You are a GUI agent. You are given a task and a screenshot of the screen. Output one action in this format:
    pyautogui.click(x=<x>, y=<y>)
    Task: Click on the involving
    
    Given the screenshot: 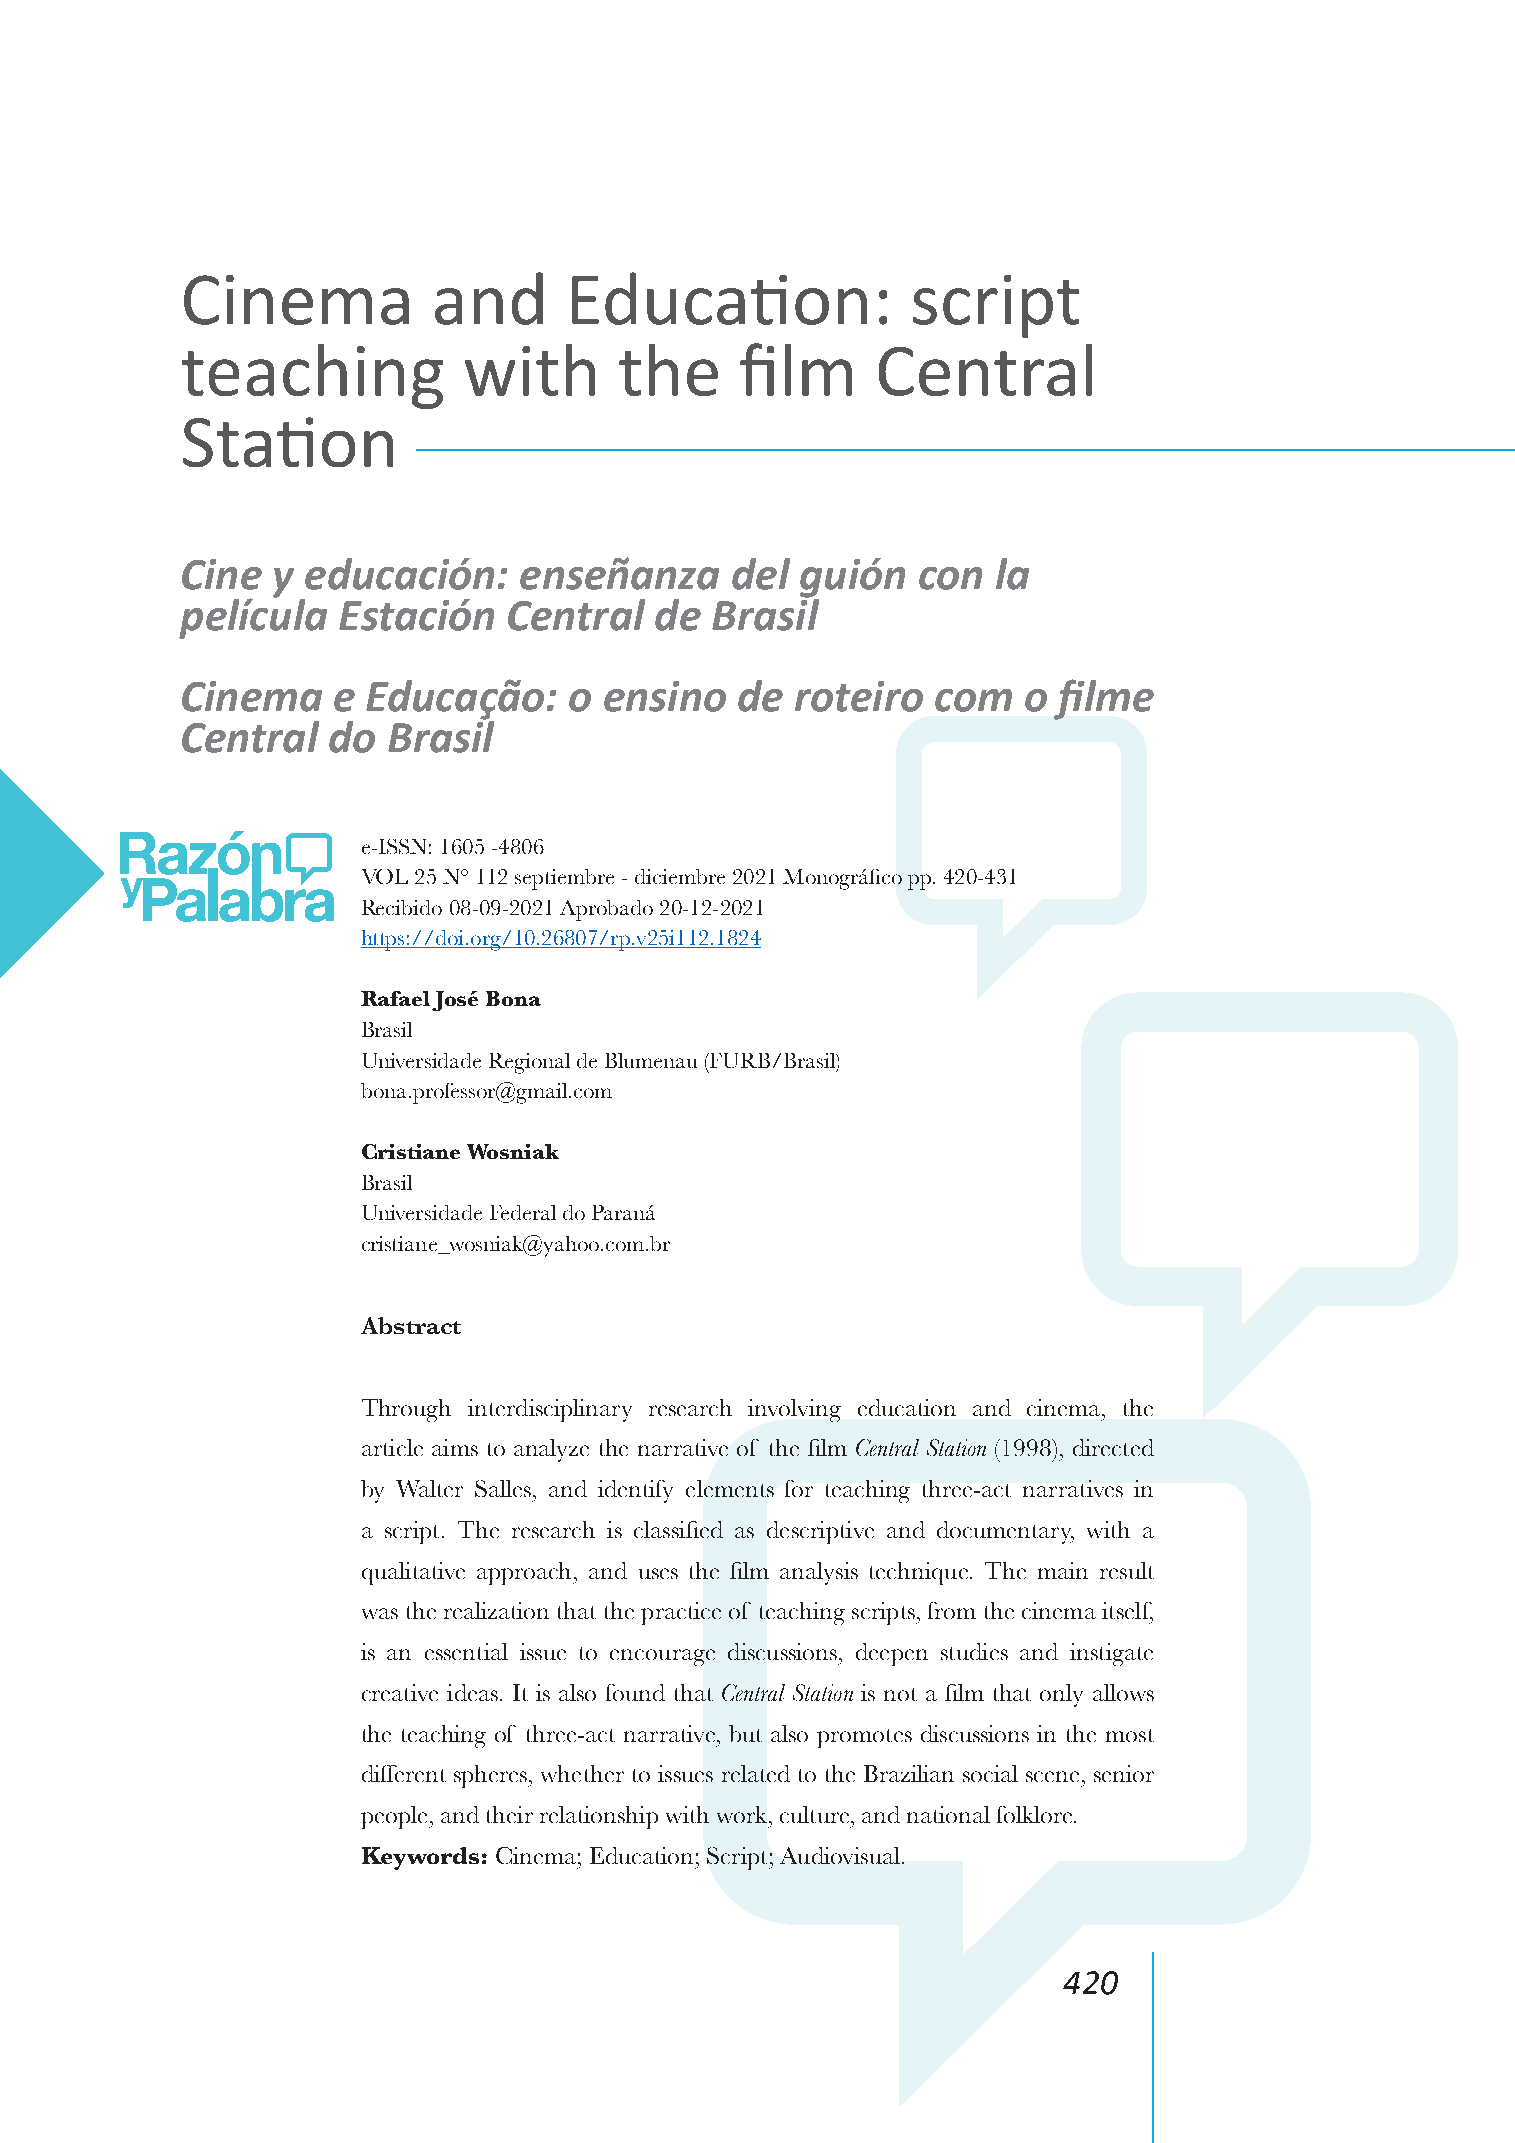 What is the action you would take?
    pyautogui.click(x=794, y=1410)
